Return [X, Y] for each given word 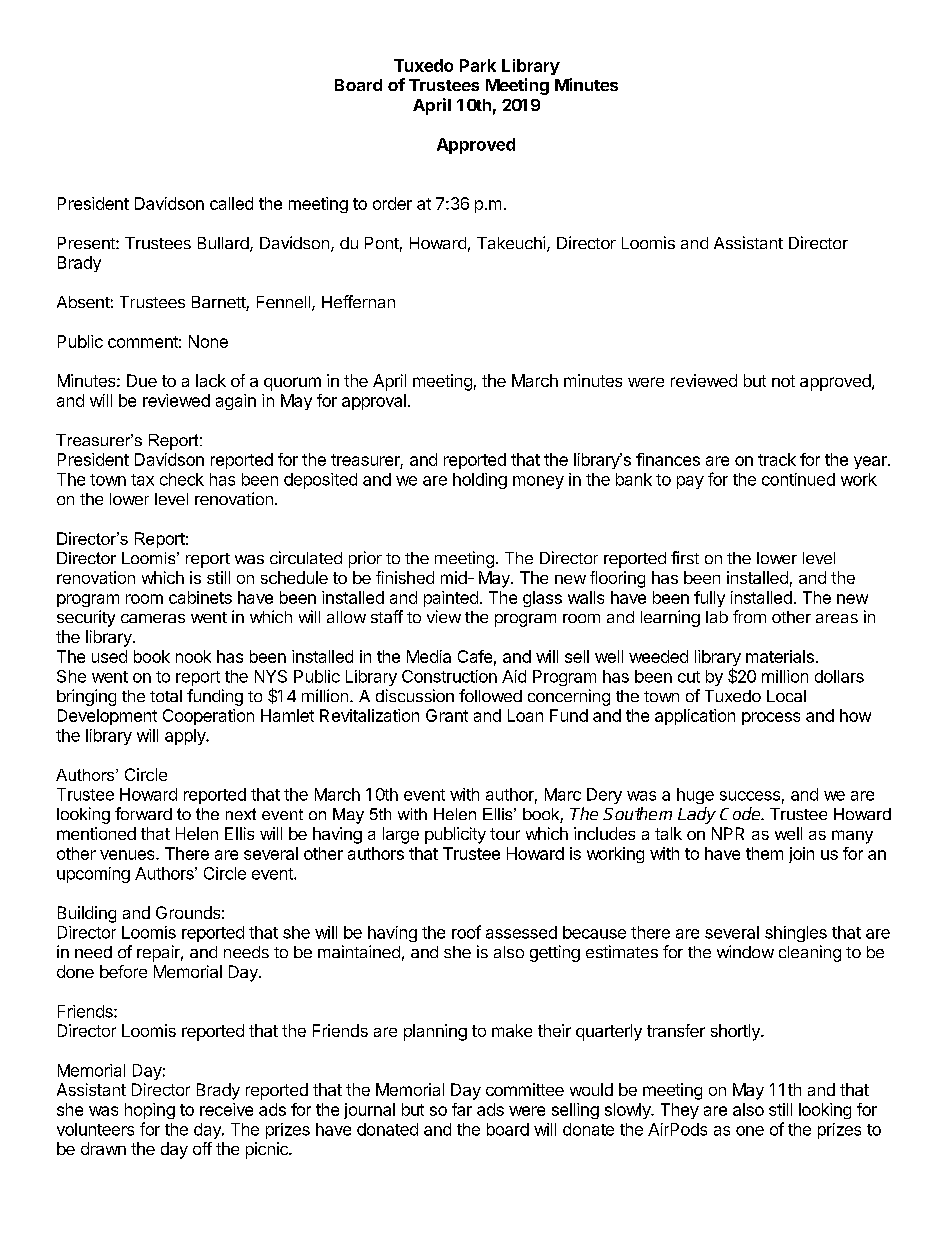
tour [505, 834]
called [231, 203]
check [182, 479]
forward [143, 813]
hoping [150, 1111]
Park [478, 65]
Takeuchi [511, 242]
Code [741, 813]
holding [480, 481]
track [777, 459]
